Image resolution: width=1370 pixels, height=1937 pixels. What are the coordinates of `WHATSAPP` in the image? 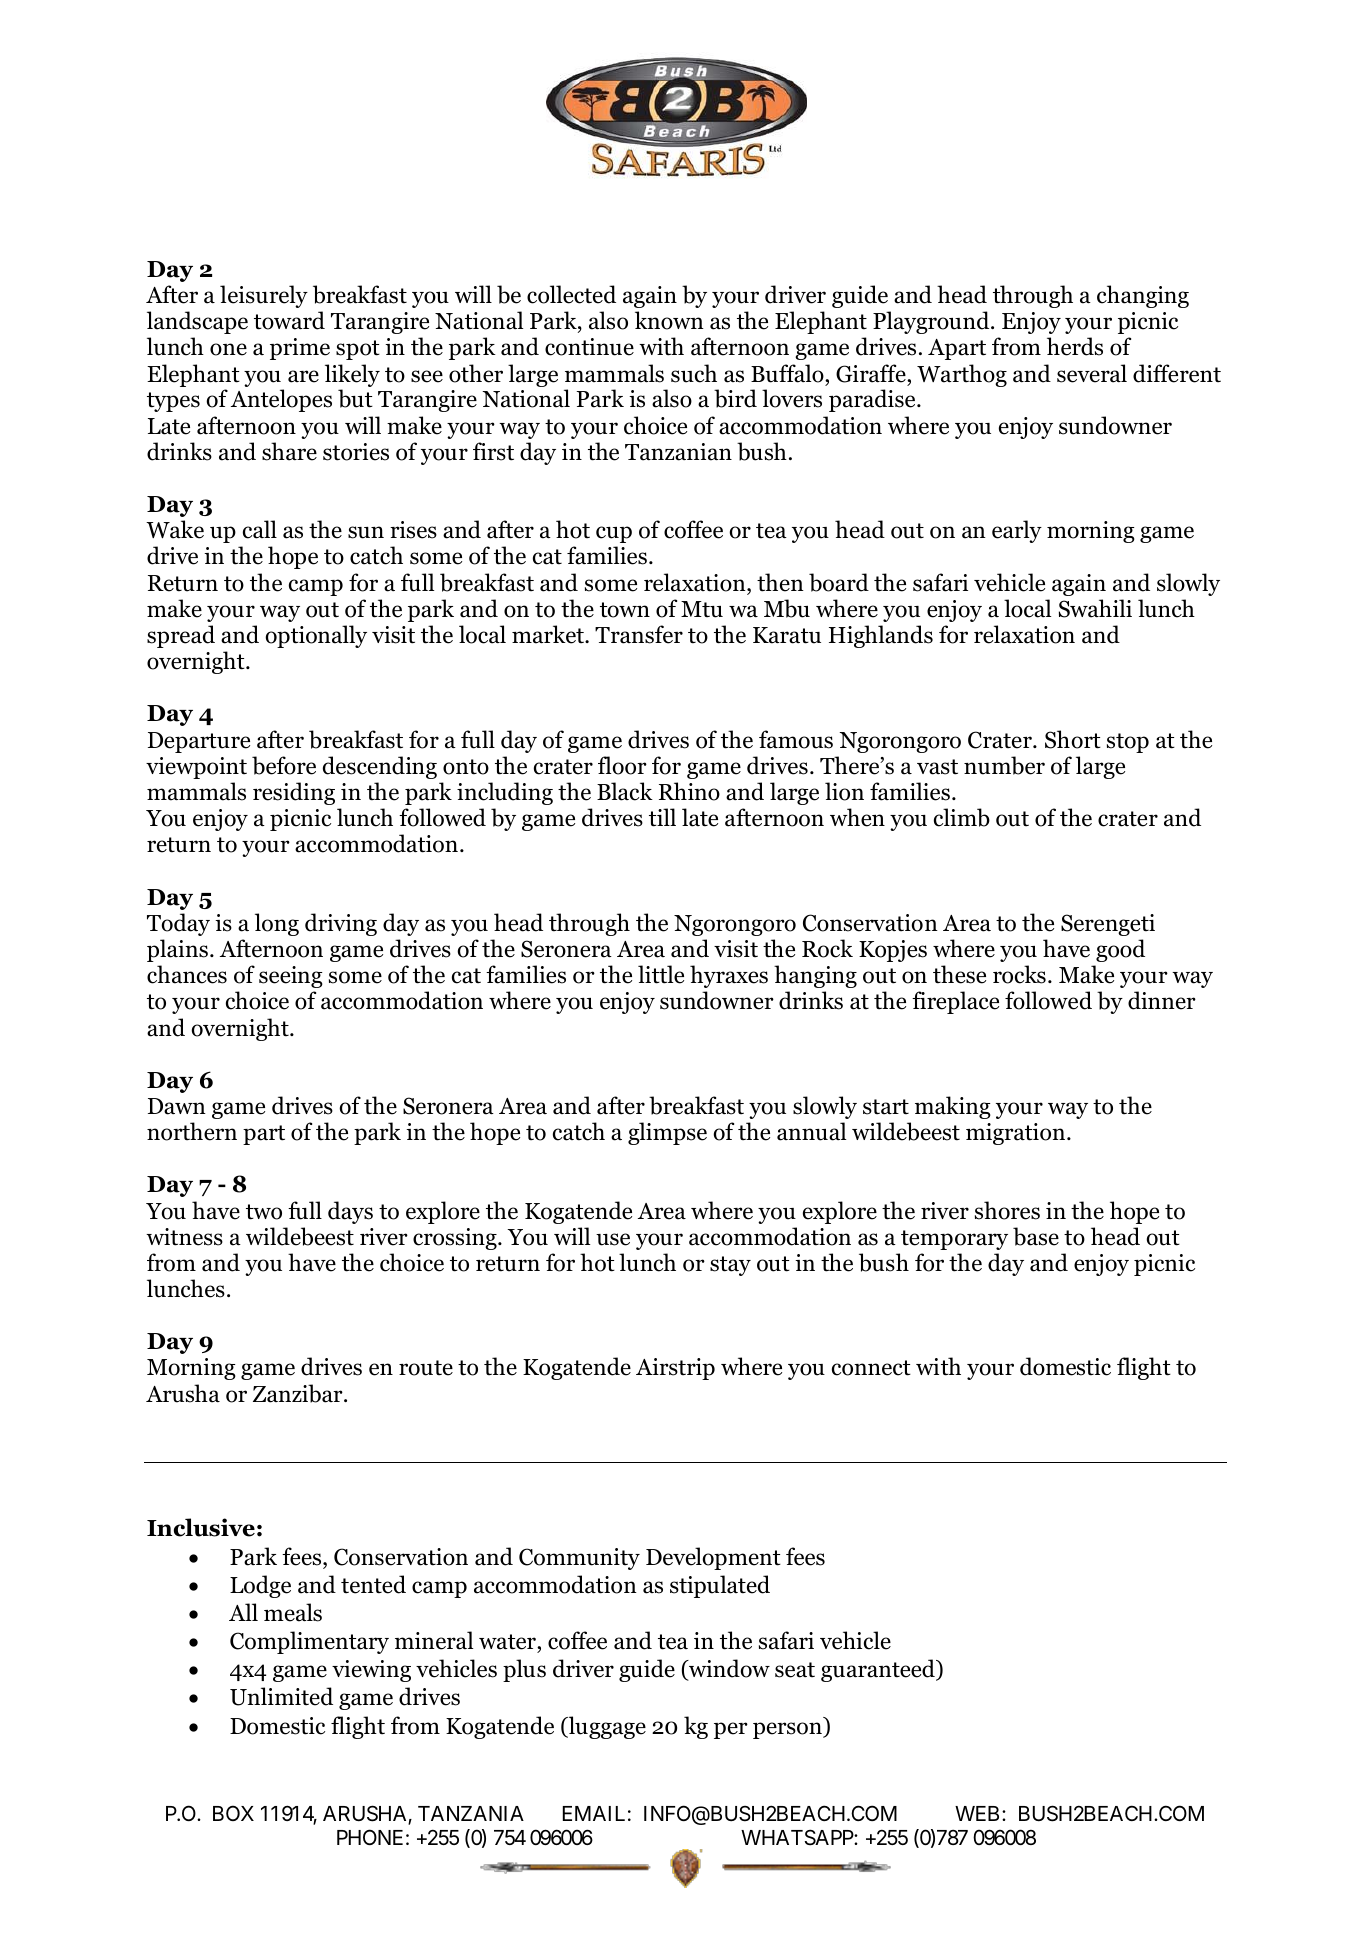 It's located at (798, 1837).
